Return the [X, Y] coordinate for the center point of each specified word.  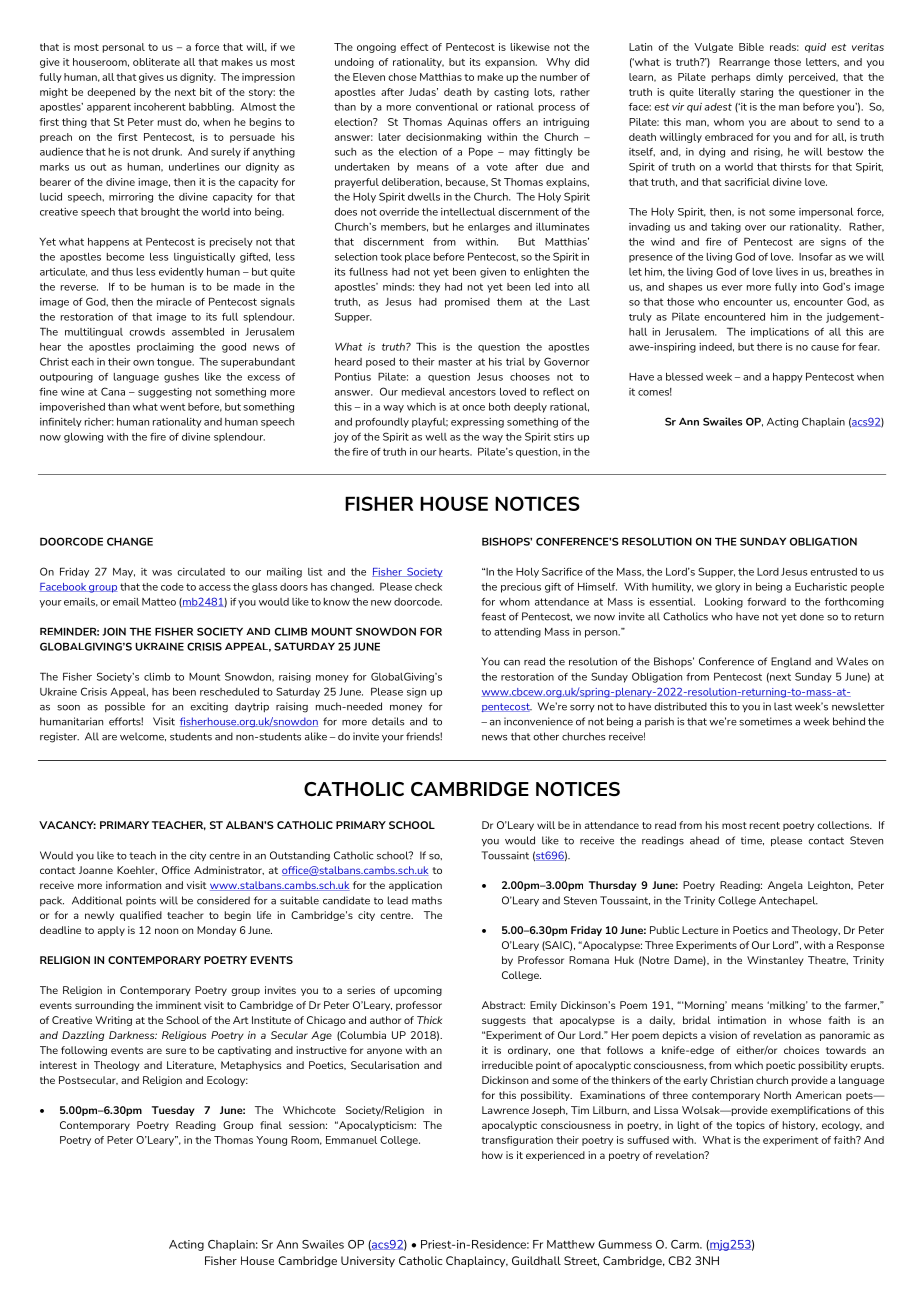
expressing [477, 423]
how [492, 1155]
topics [750, 1126]
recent [765, 825]
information [133, 885]
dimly [769, 78]
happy [788, 378]
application [415, 886]
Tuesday [173, 1111]
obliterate [156, 62]
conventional [447, 107]
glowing [83, 438]
